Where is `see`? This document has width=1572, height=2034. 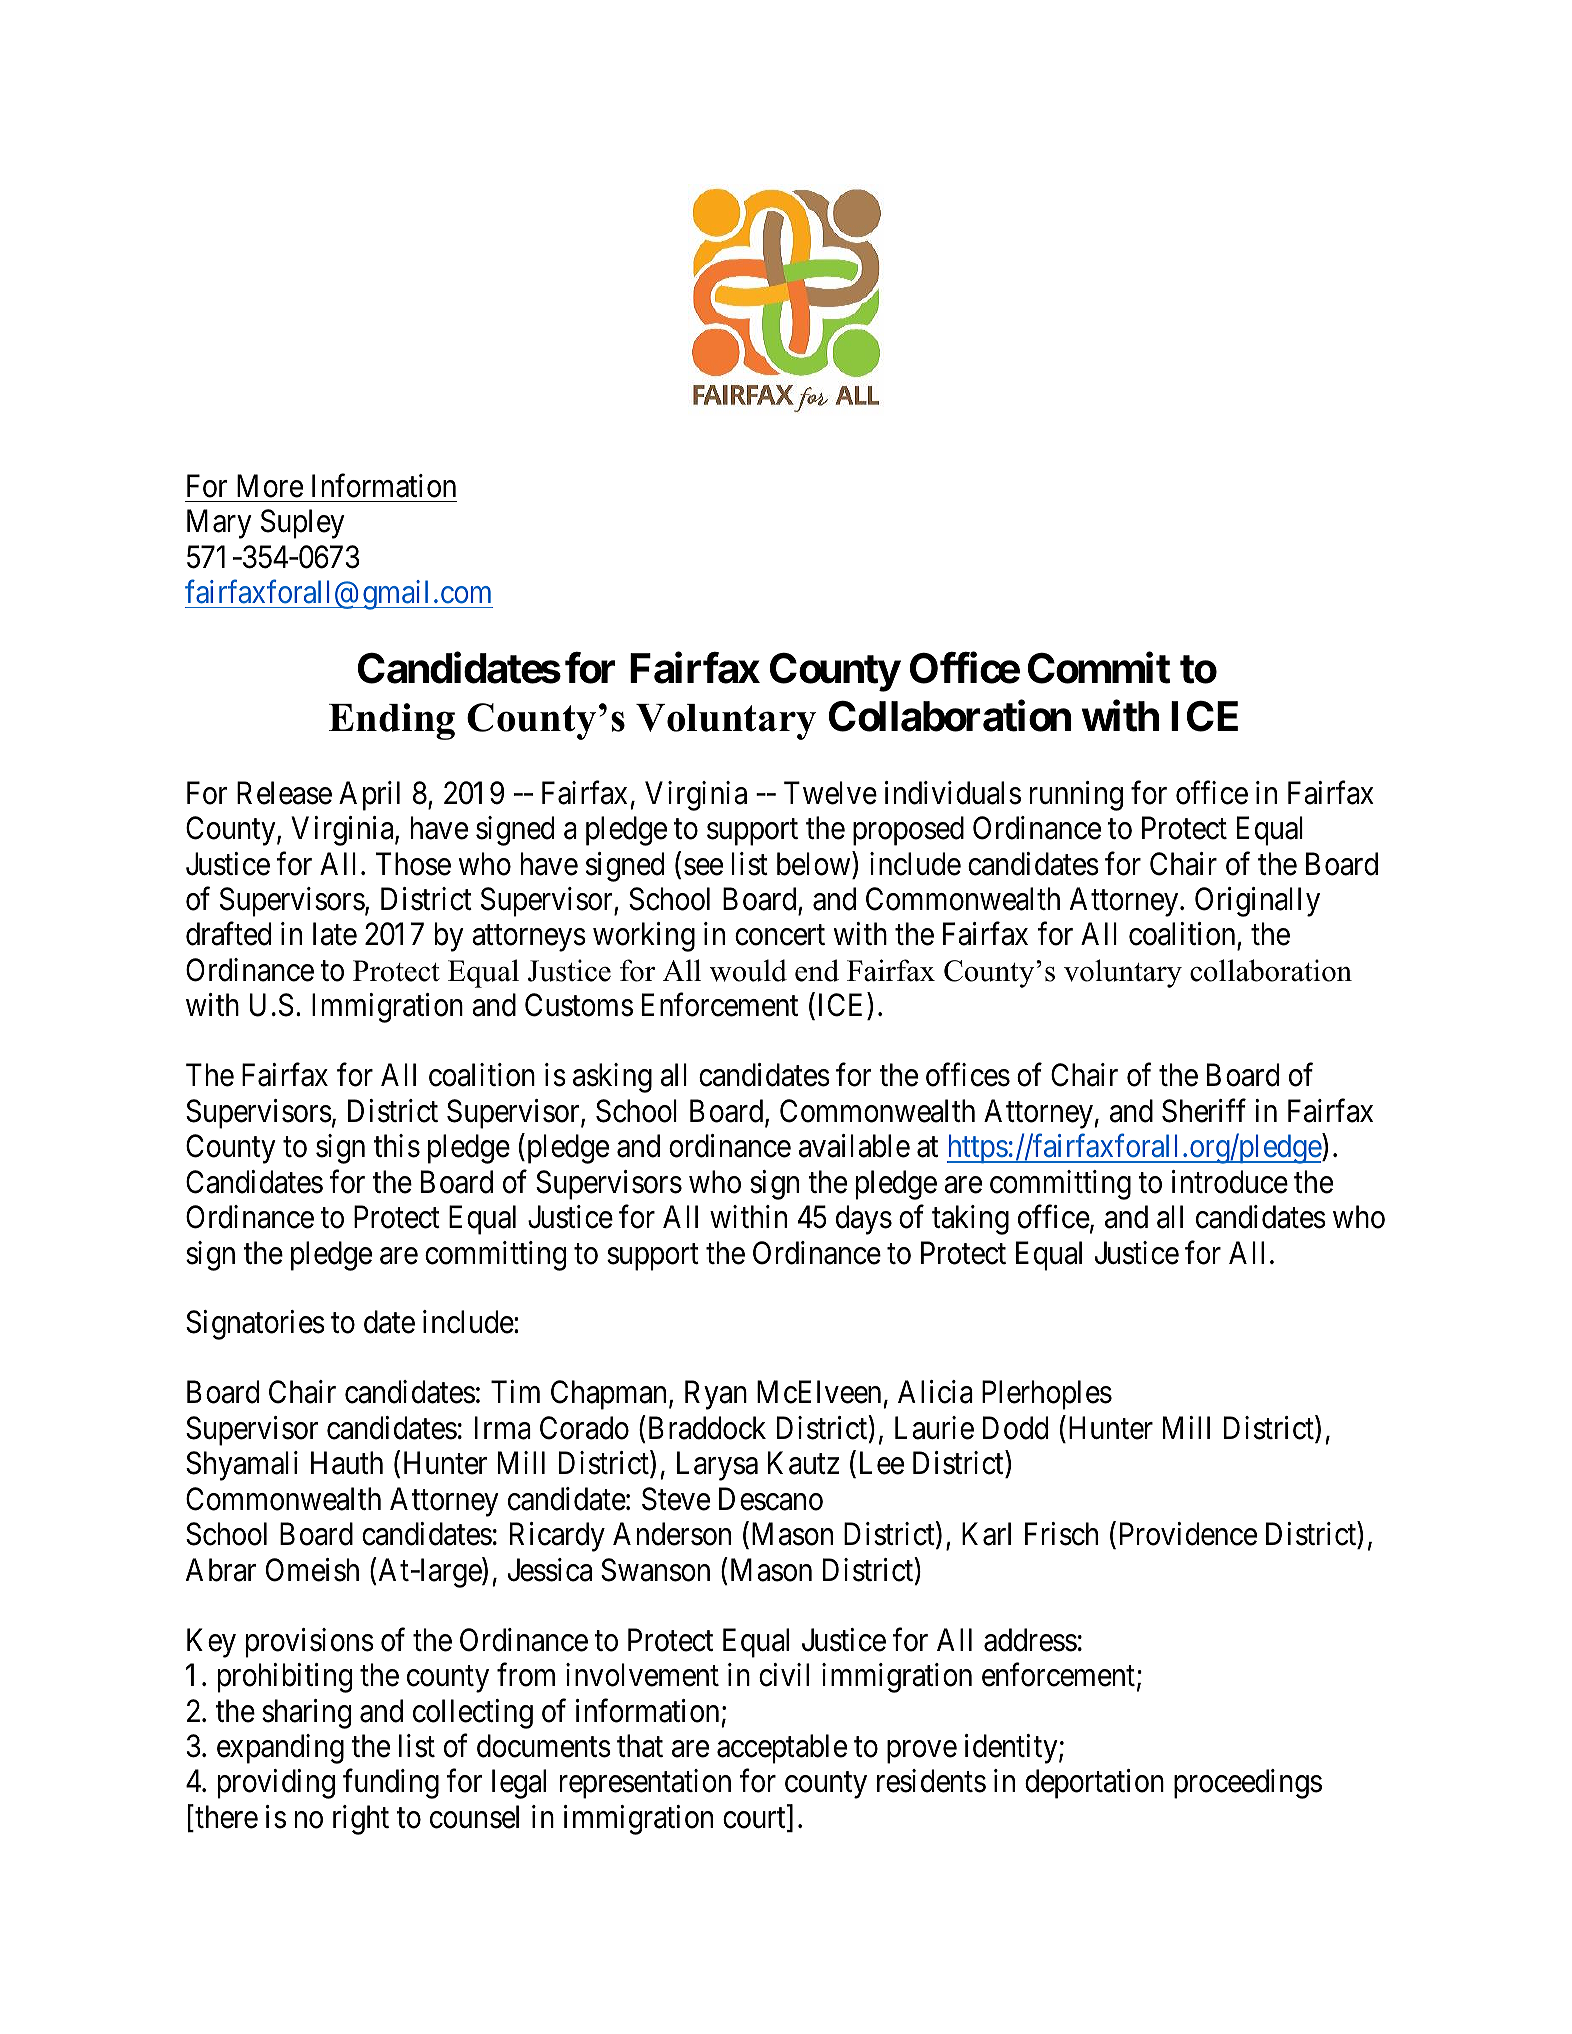
see is located at coordinates (703, 867).
